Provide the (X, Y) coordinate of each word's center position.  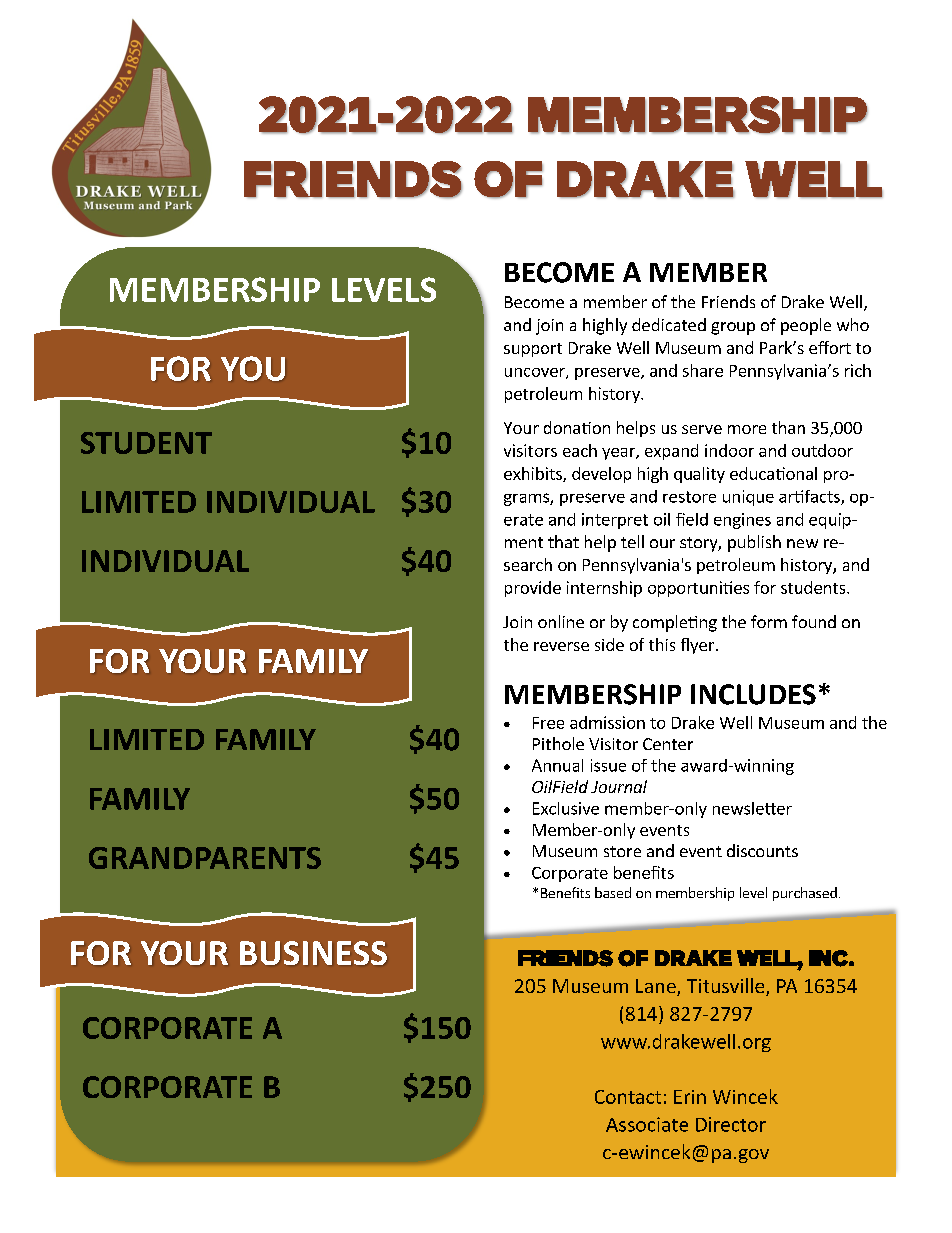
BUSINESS (313, 953)
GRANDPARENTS (205, 858)
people (806, 326)
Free (548, 723)
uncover (536, 373)
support (533, 350)
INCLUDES (753, 694)
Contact (628, 1097)
